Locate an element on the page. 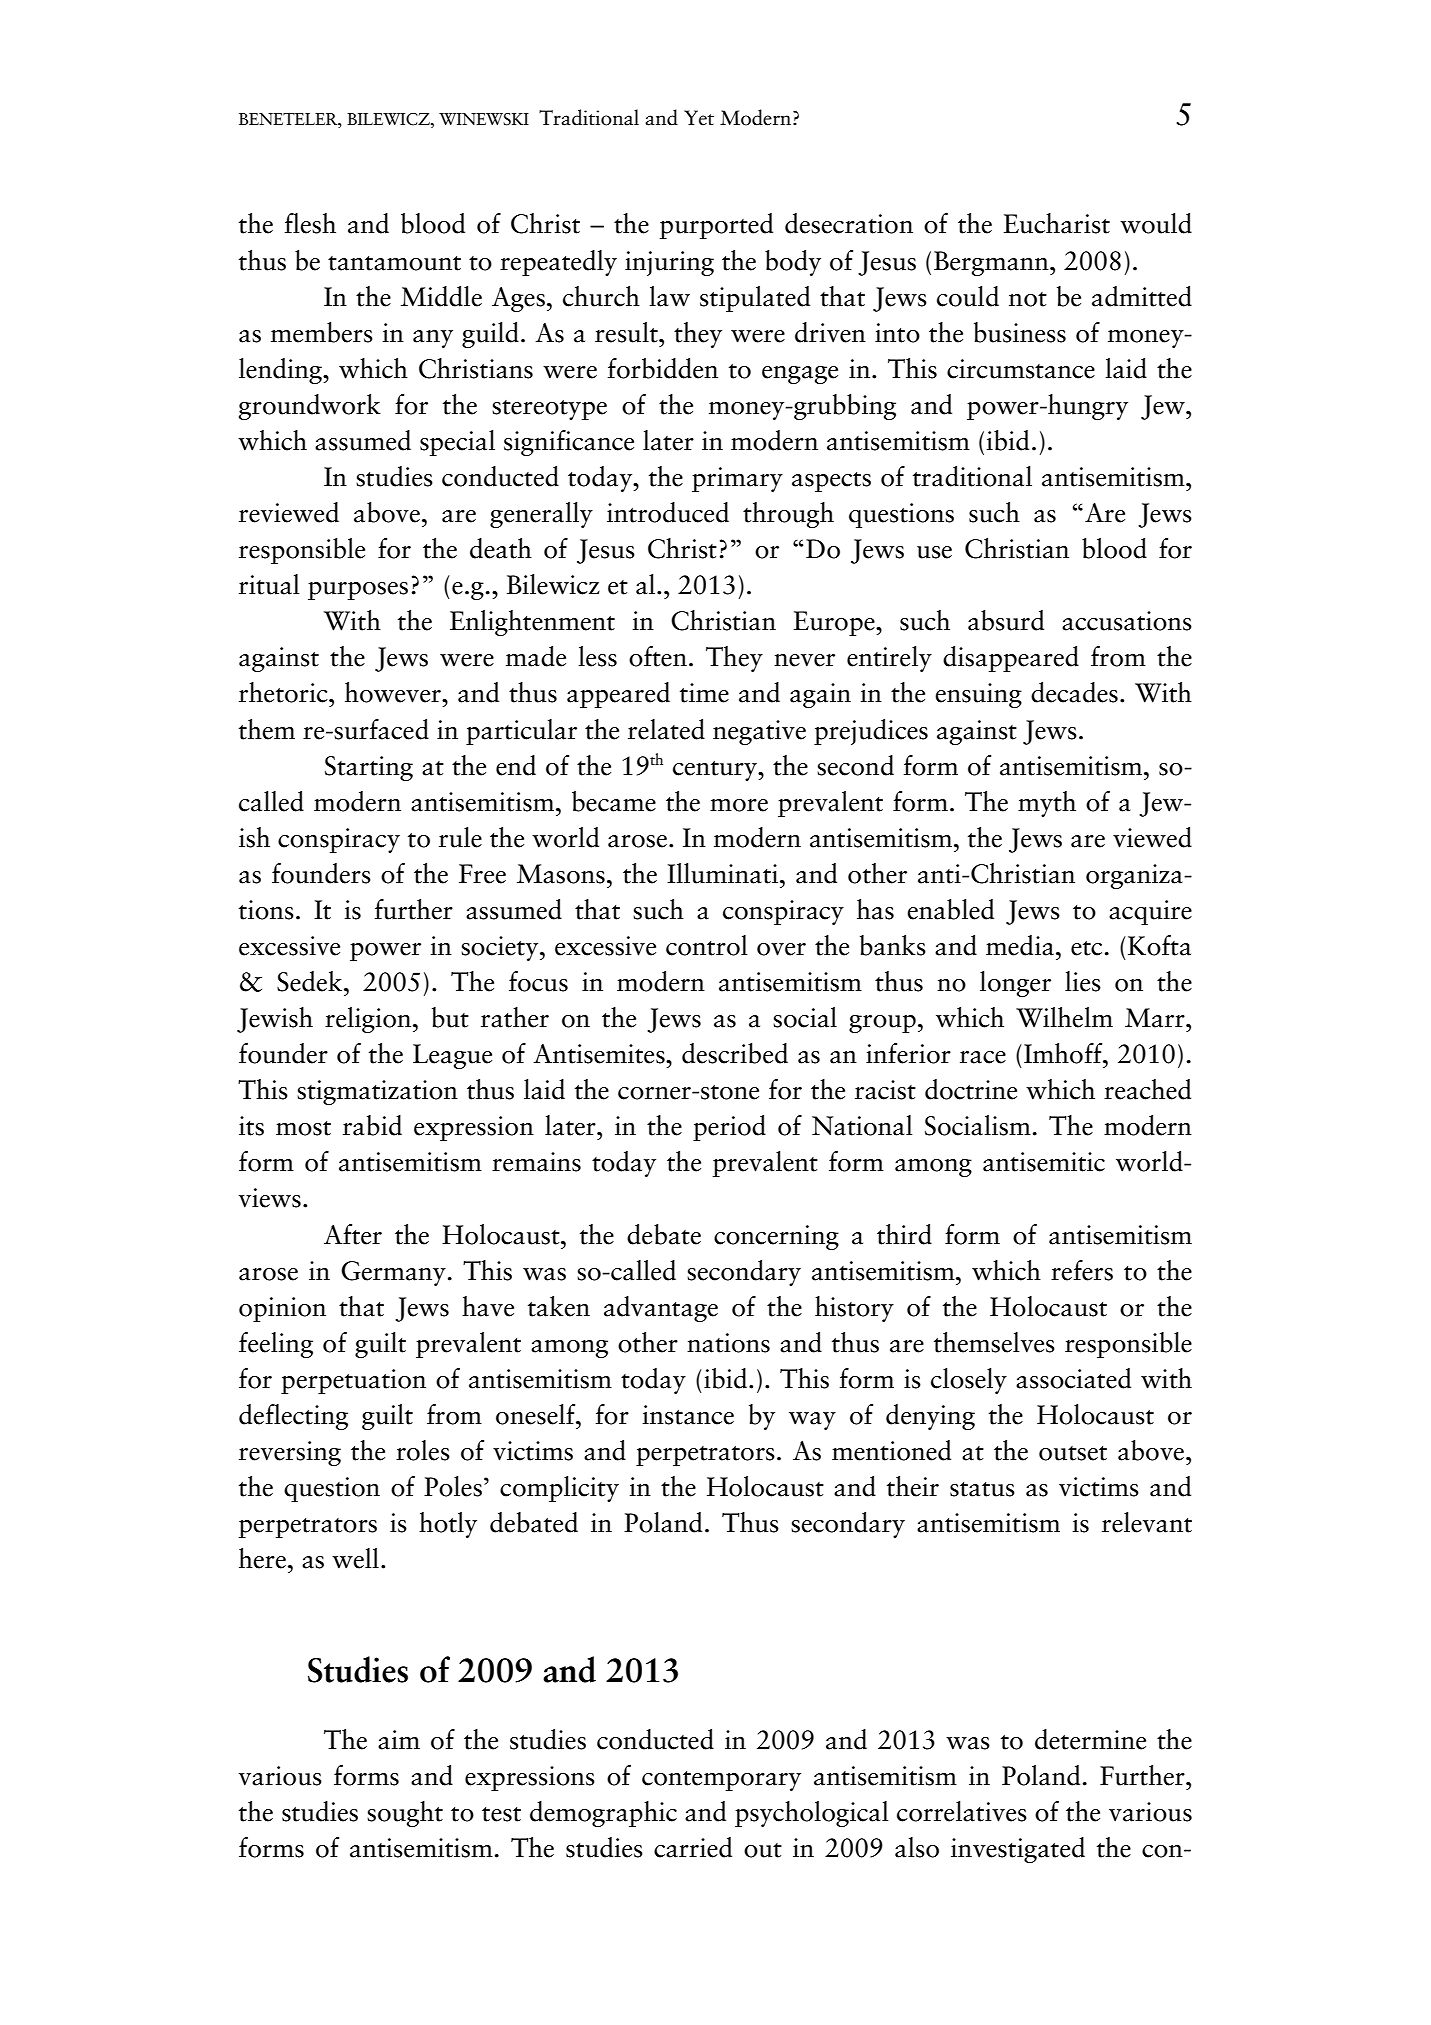 This document has width=1431, height=2025. however is located at coordinates (394, 692).
